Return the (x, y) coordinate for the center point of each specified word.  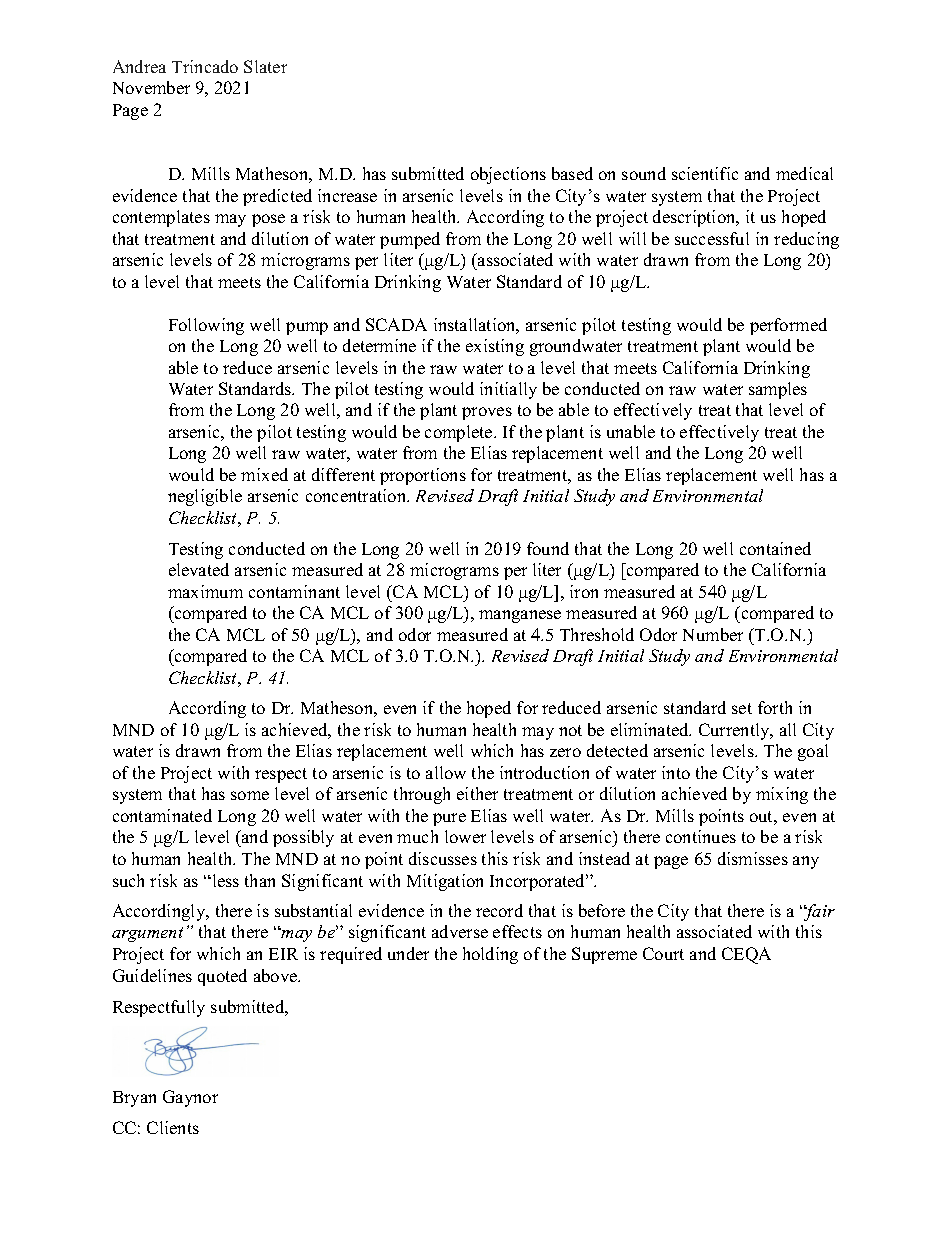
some (250, 795)
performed (788, 326)
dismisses (753, 858)
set (742, 708)
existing (495, 347)
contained (775, 548)
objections (508, 175)
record (499, 910)
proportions (423, 476)
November (151, 87)
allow (446, 772)
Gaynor (190, 1098)
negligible (205, 497)
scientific (705, 173)
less (224, 880)
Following (206, 326)
